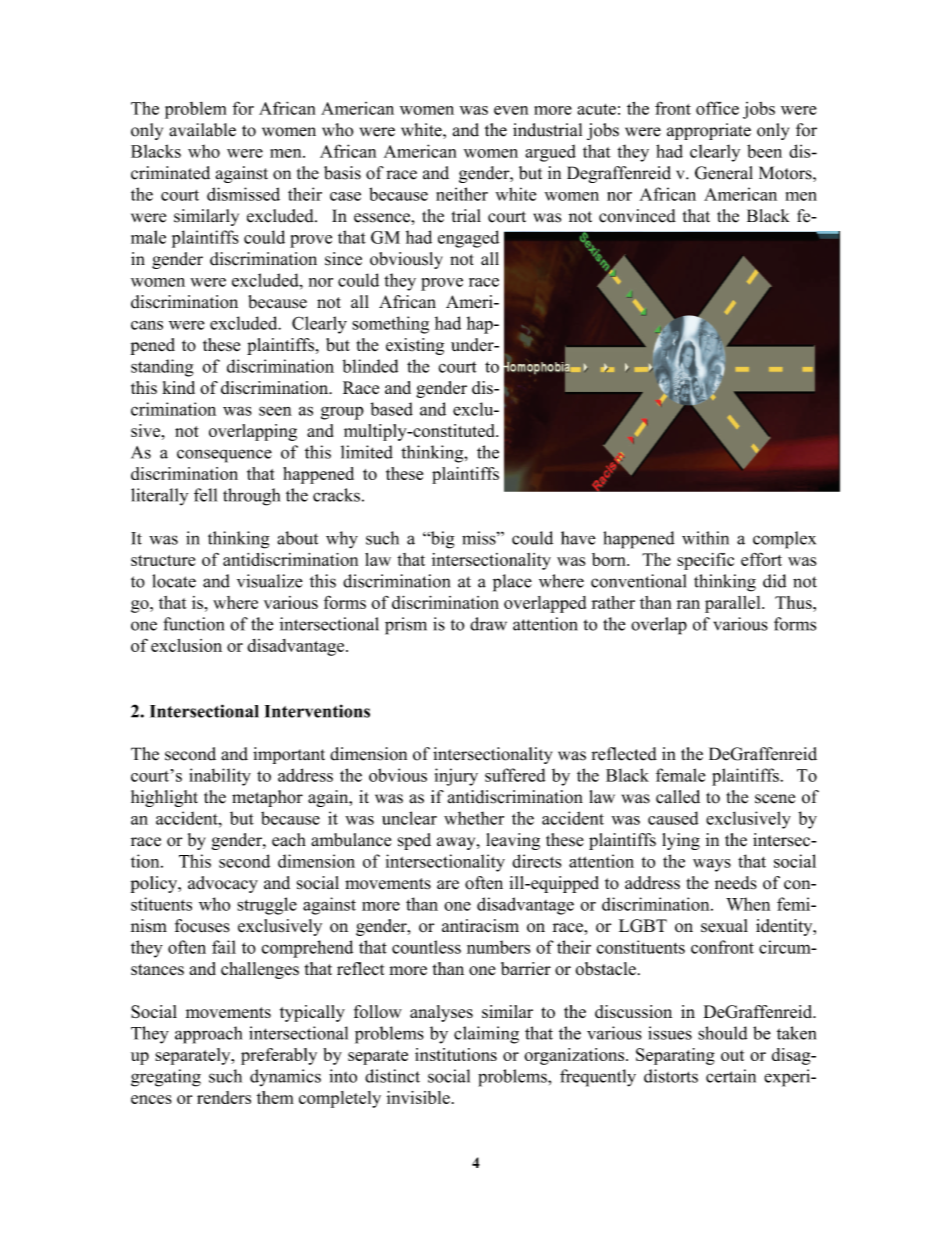  What do you see at coordinates (709, 131) in the screenshot?
I see `appropriate` at bounding box center [709, 131].
